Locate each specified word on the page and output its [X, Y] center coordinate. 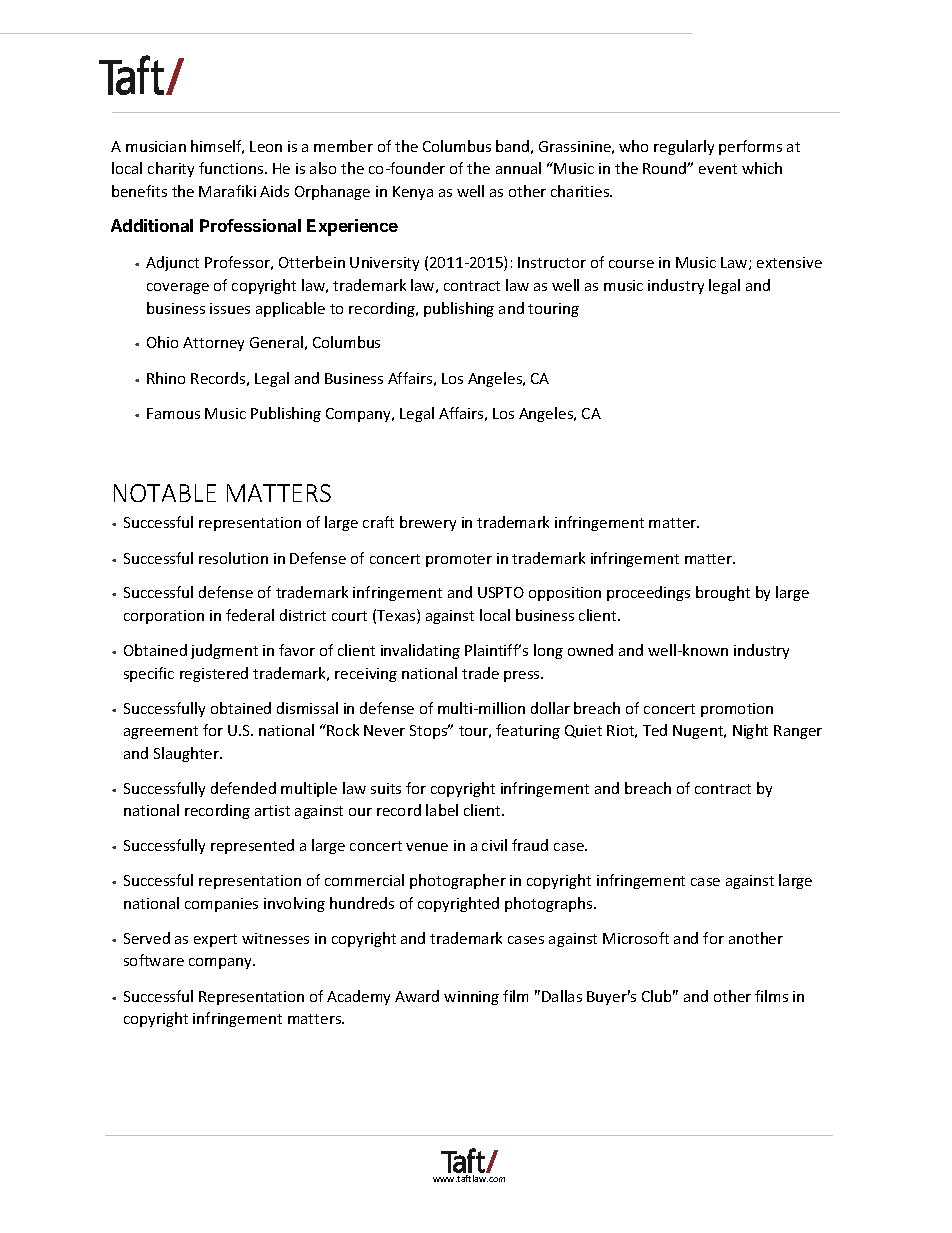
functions [232, 168]
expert [215, 940]
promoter [459, 560]
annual [518, 168]
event [718, 169]
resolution [233, 558]
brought [723, 593]
